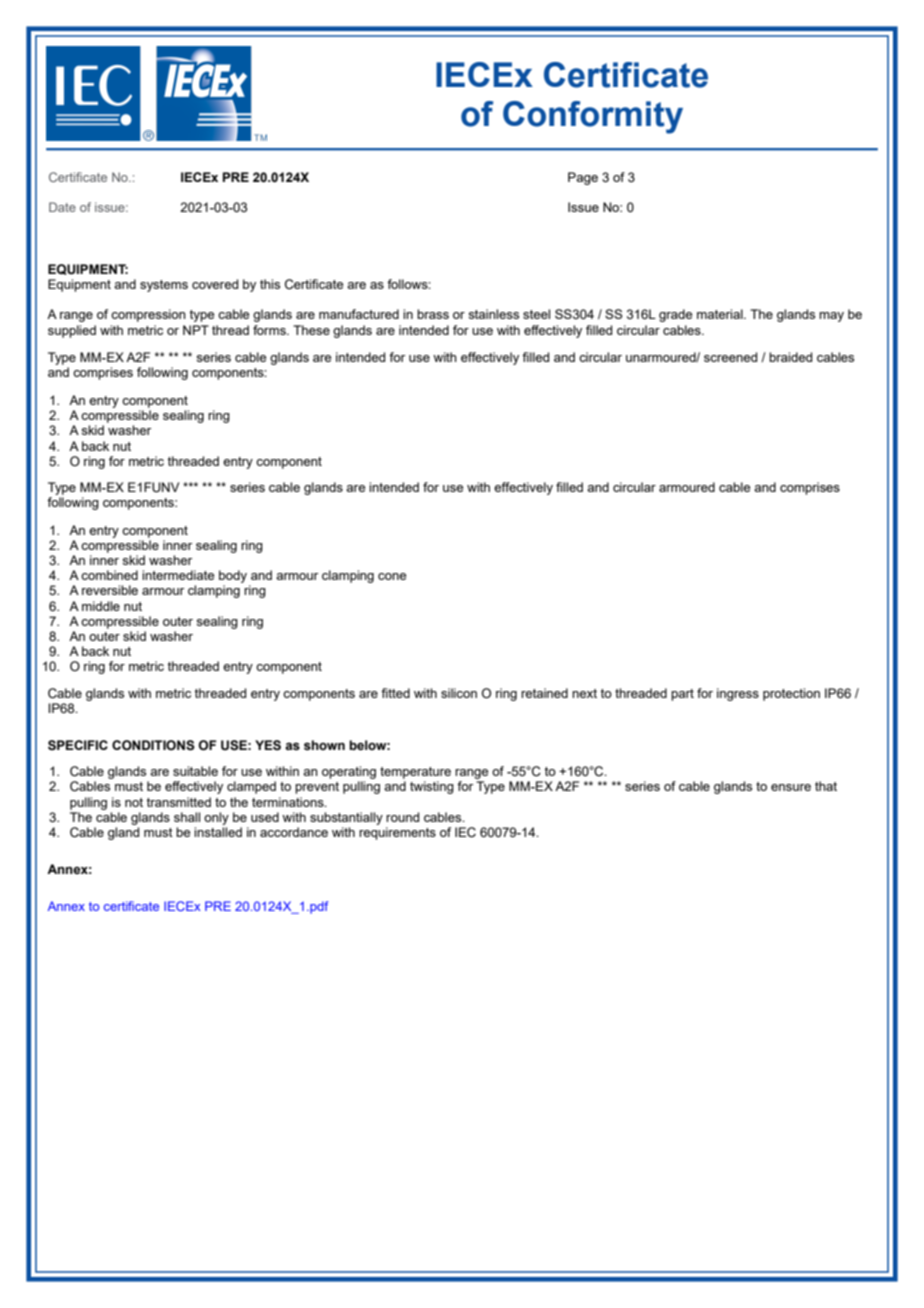  Describe the element at coordinates (178, 575) in the document. I see `intermediate` at that location.
